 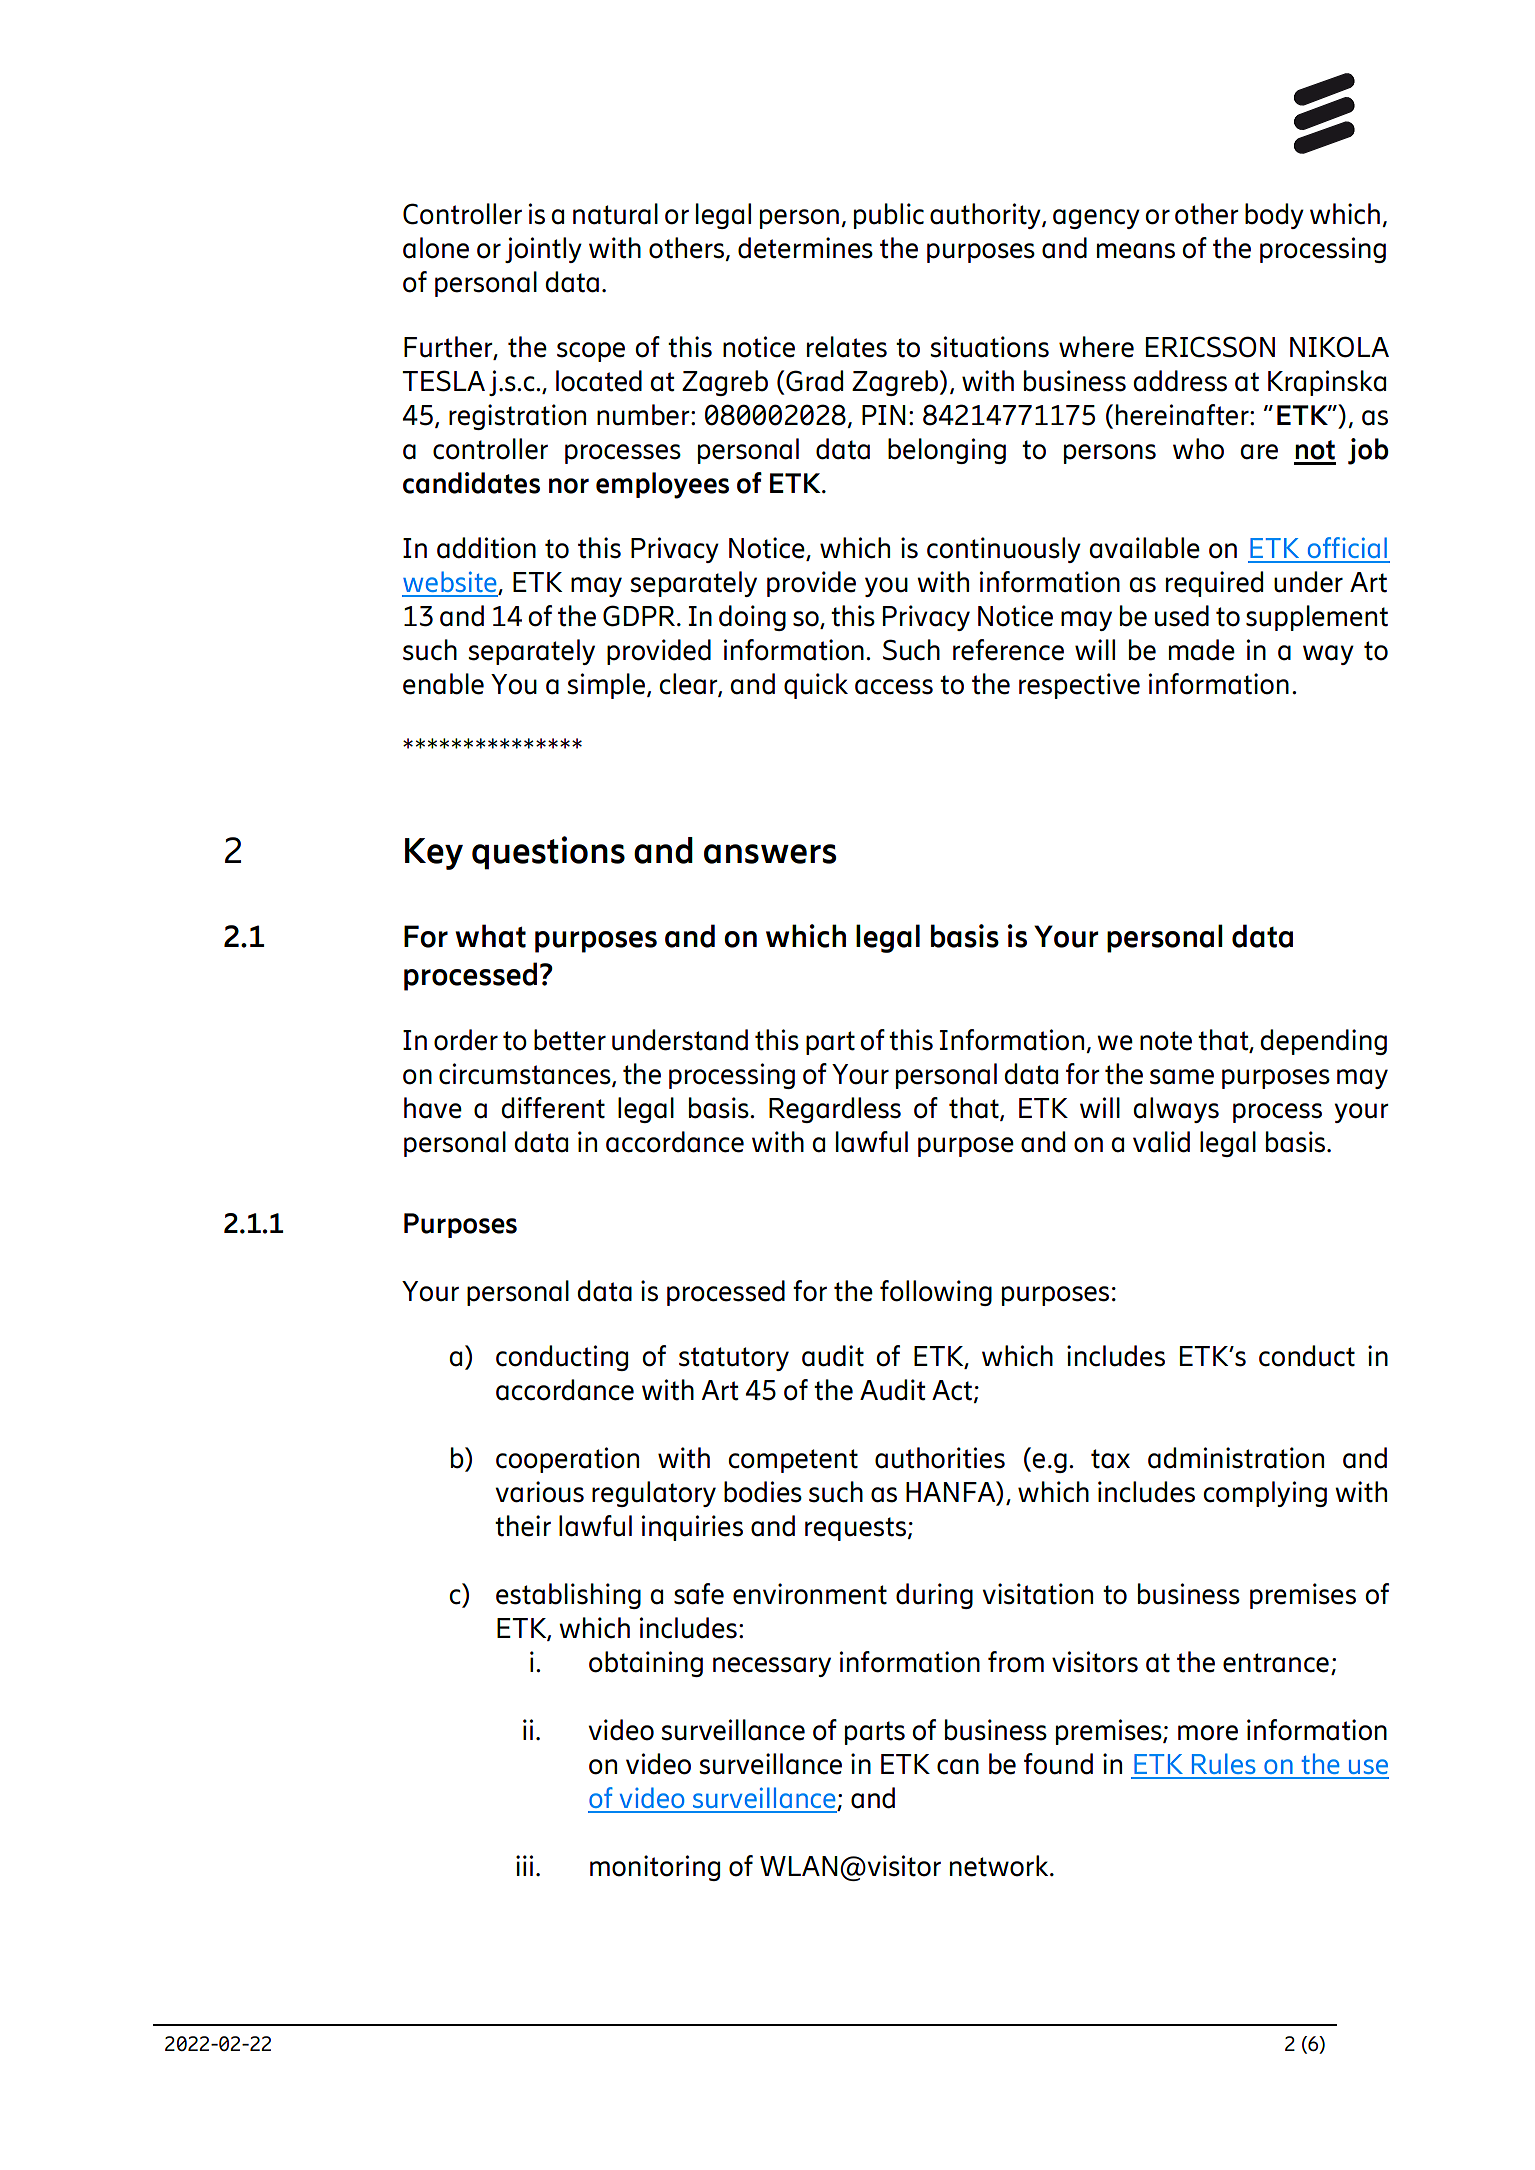 What do you see at coordinates (1208, 1733) in the screenshot?
I see `more` at bounding box center [1208, 1733].
